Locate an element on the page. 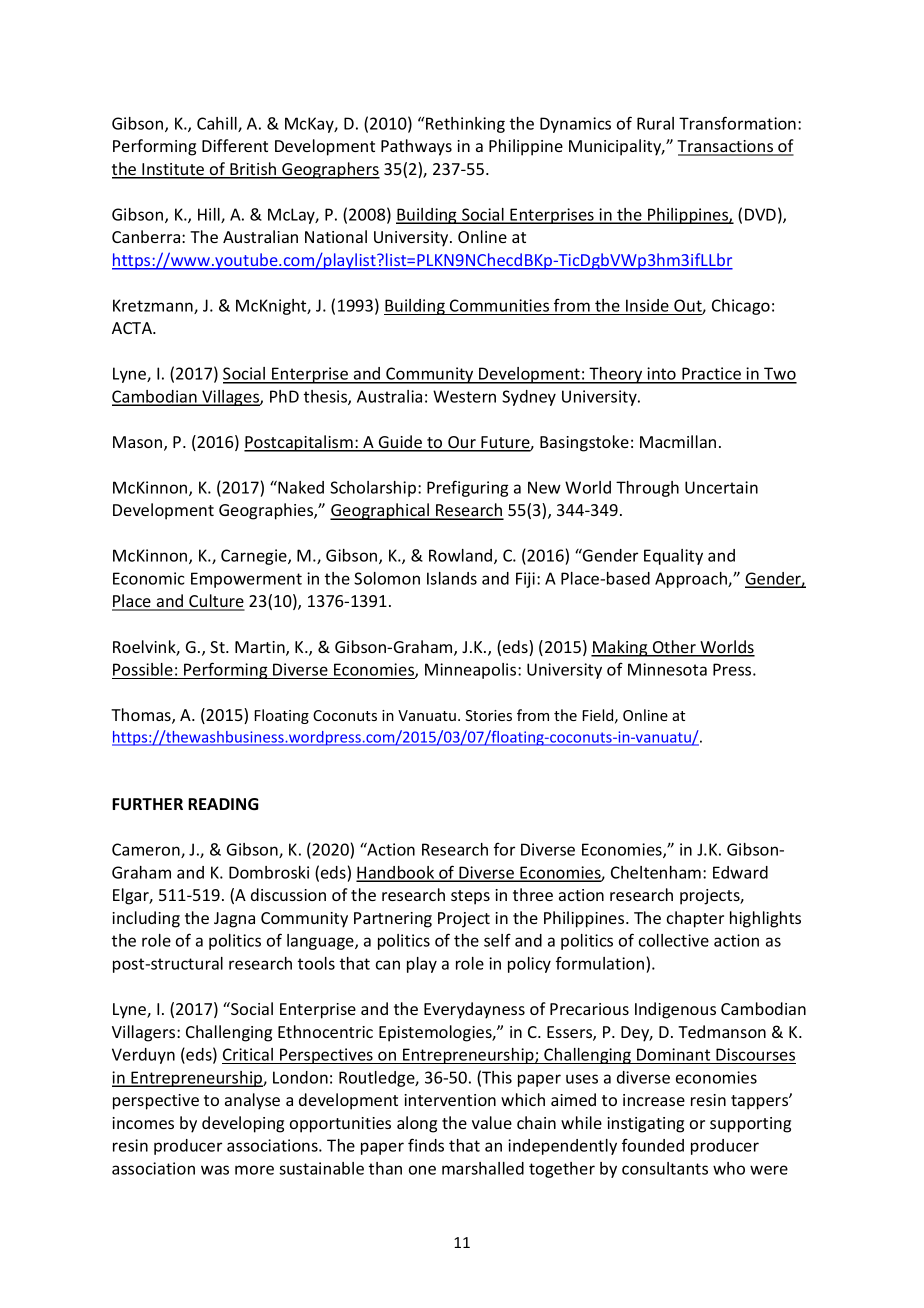 The height and width of the document is (1308, 924). Transformation is located at coordinates (737, 123).
